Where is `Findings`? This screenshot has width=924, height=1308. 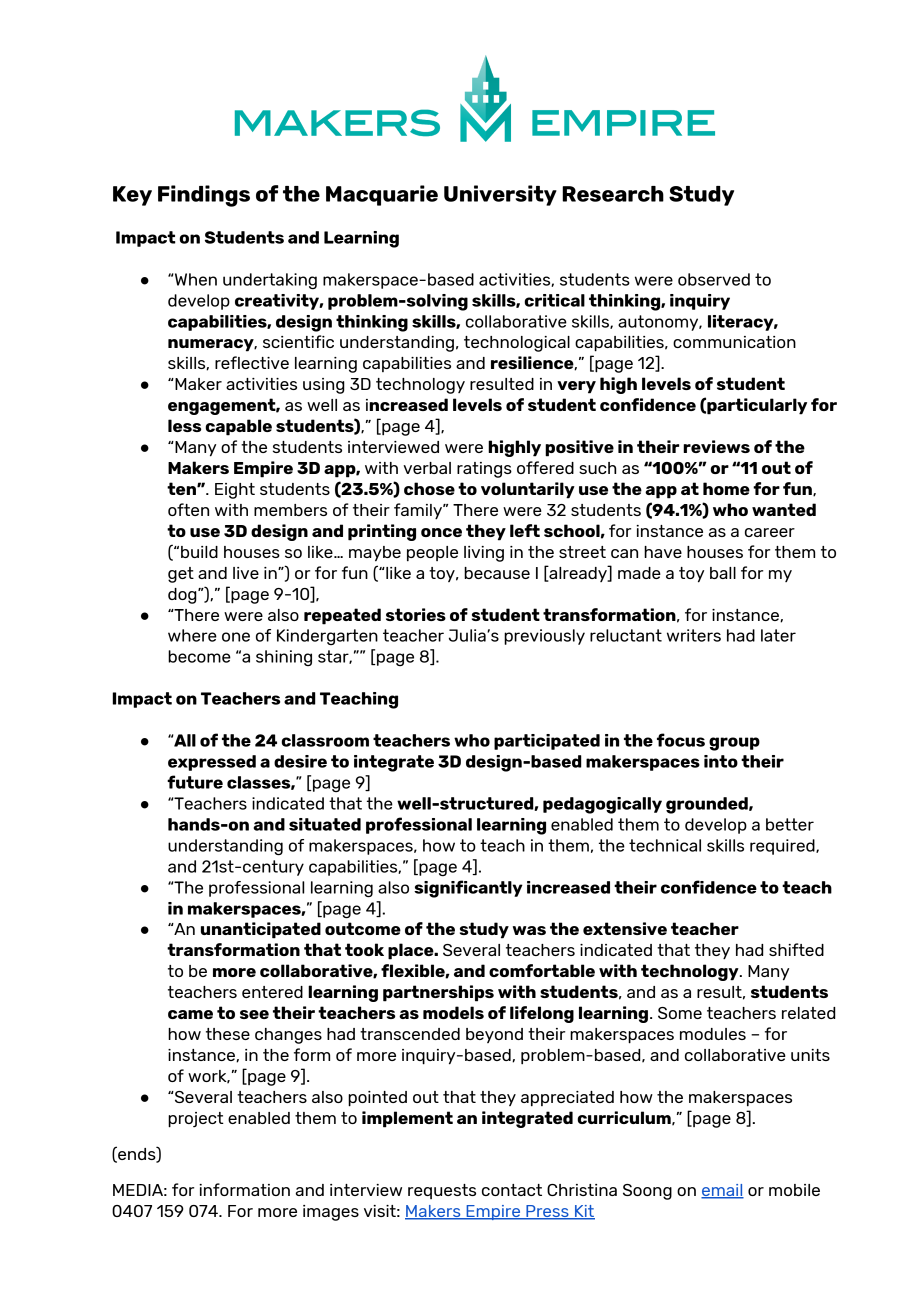
Findings is located at coordinates (204, 196).
